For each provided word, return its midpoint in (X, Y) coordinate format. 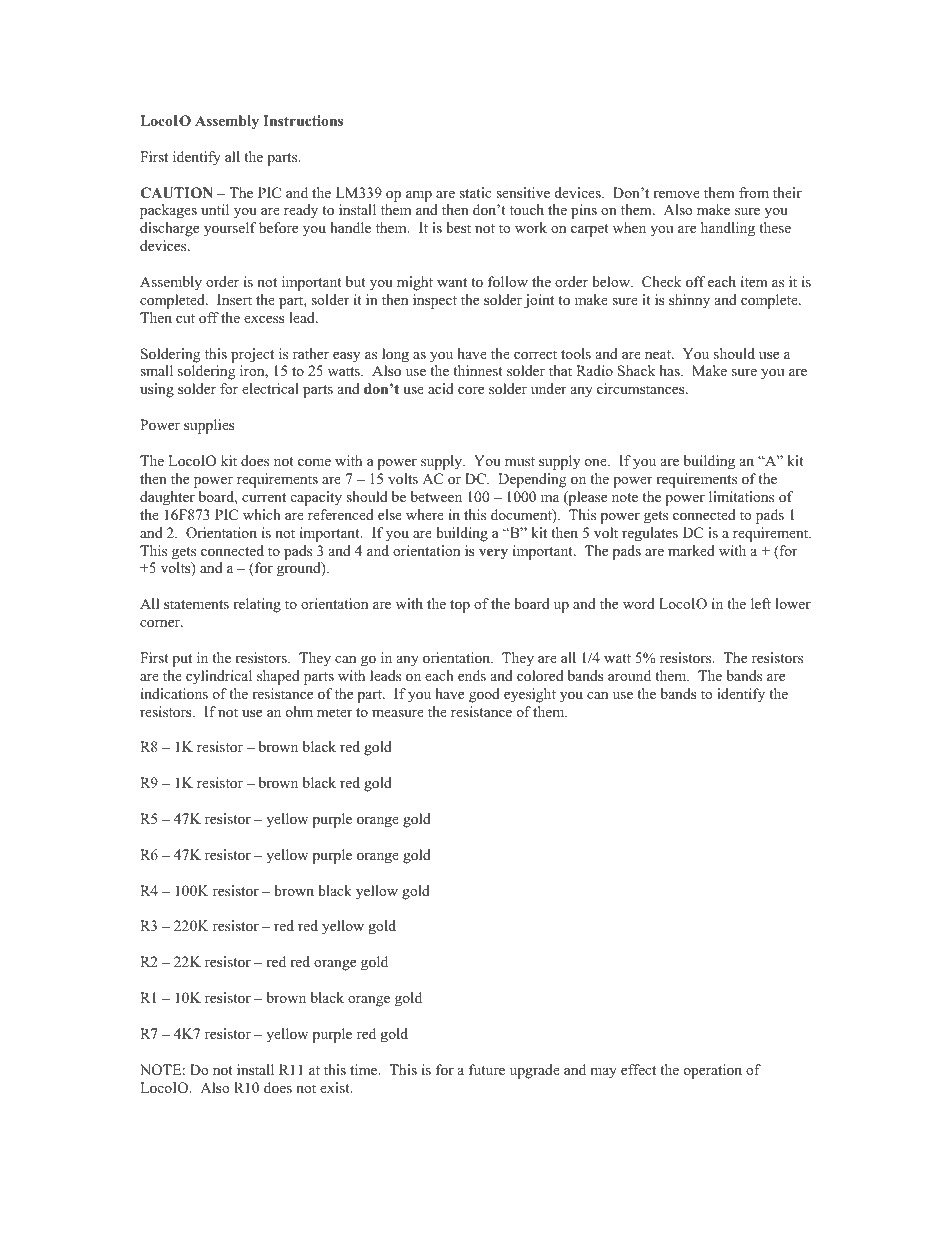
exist (336, 1087)
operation (713, 1071)
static (475, 192)
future (487, 1069)
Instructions (303, 120)
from (754, 192)
